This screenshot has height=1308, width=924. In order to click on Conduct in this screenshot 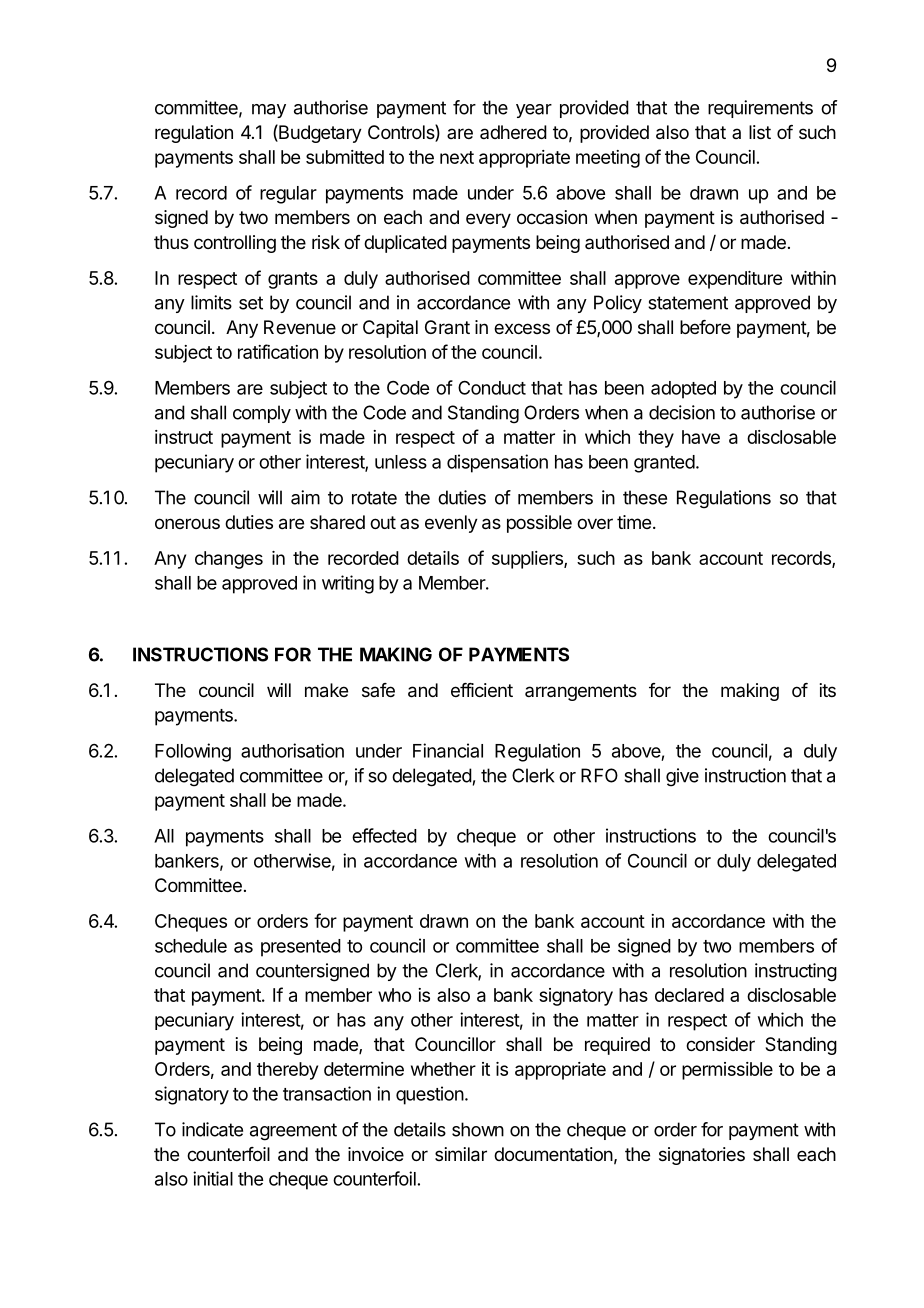, I will do `click(492, 387)`.
